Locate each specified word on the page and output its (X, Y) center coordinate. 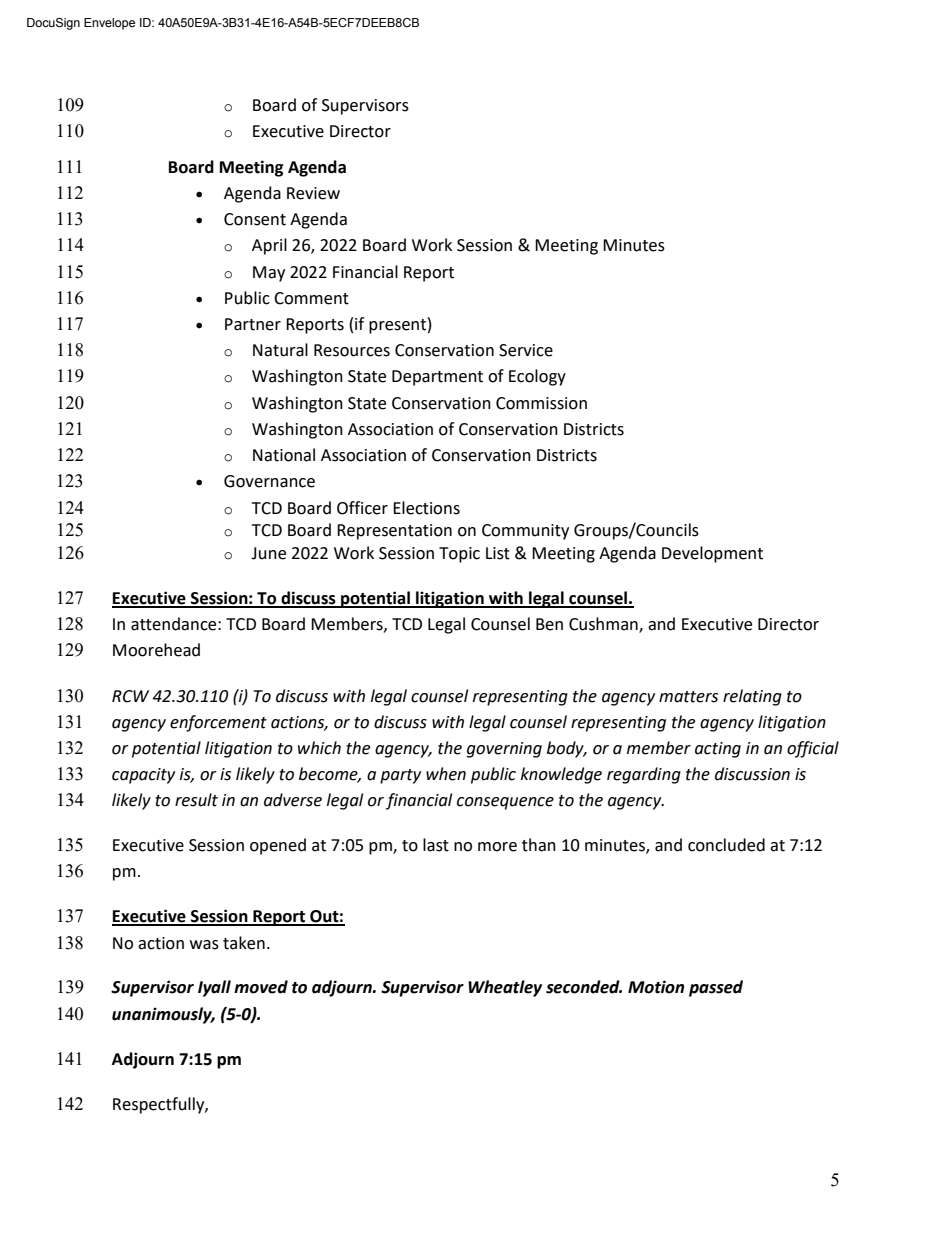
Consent (255, 219)
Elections (426, 508)
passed (716, 988)
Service (526, 350)
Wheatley (505, 988)
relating (752, 697)
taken (244, 943)
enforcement (218, 723)
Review (313, 193)
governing (504, 750)
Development (712, 554)
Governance (269, 481)
